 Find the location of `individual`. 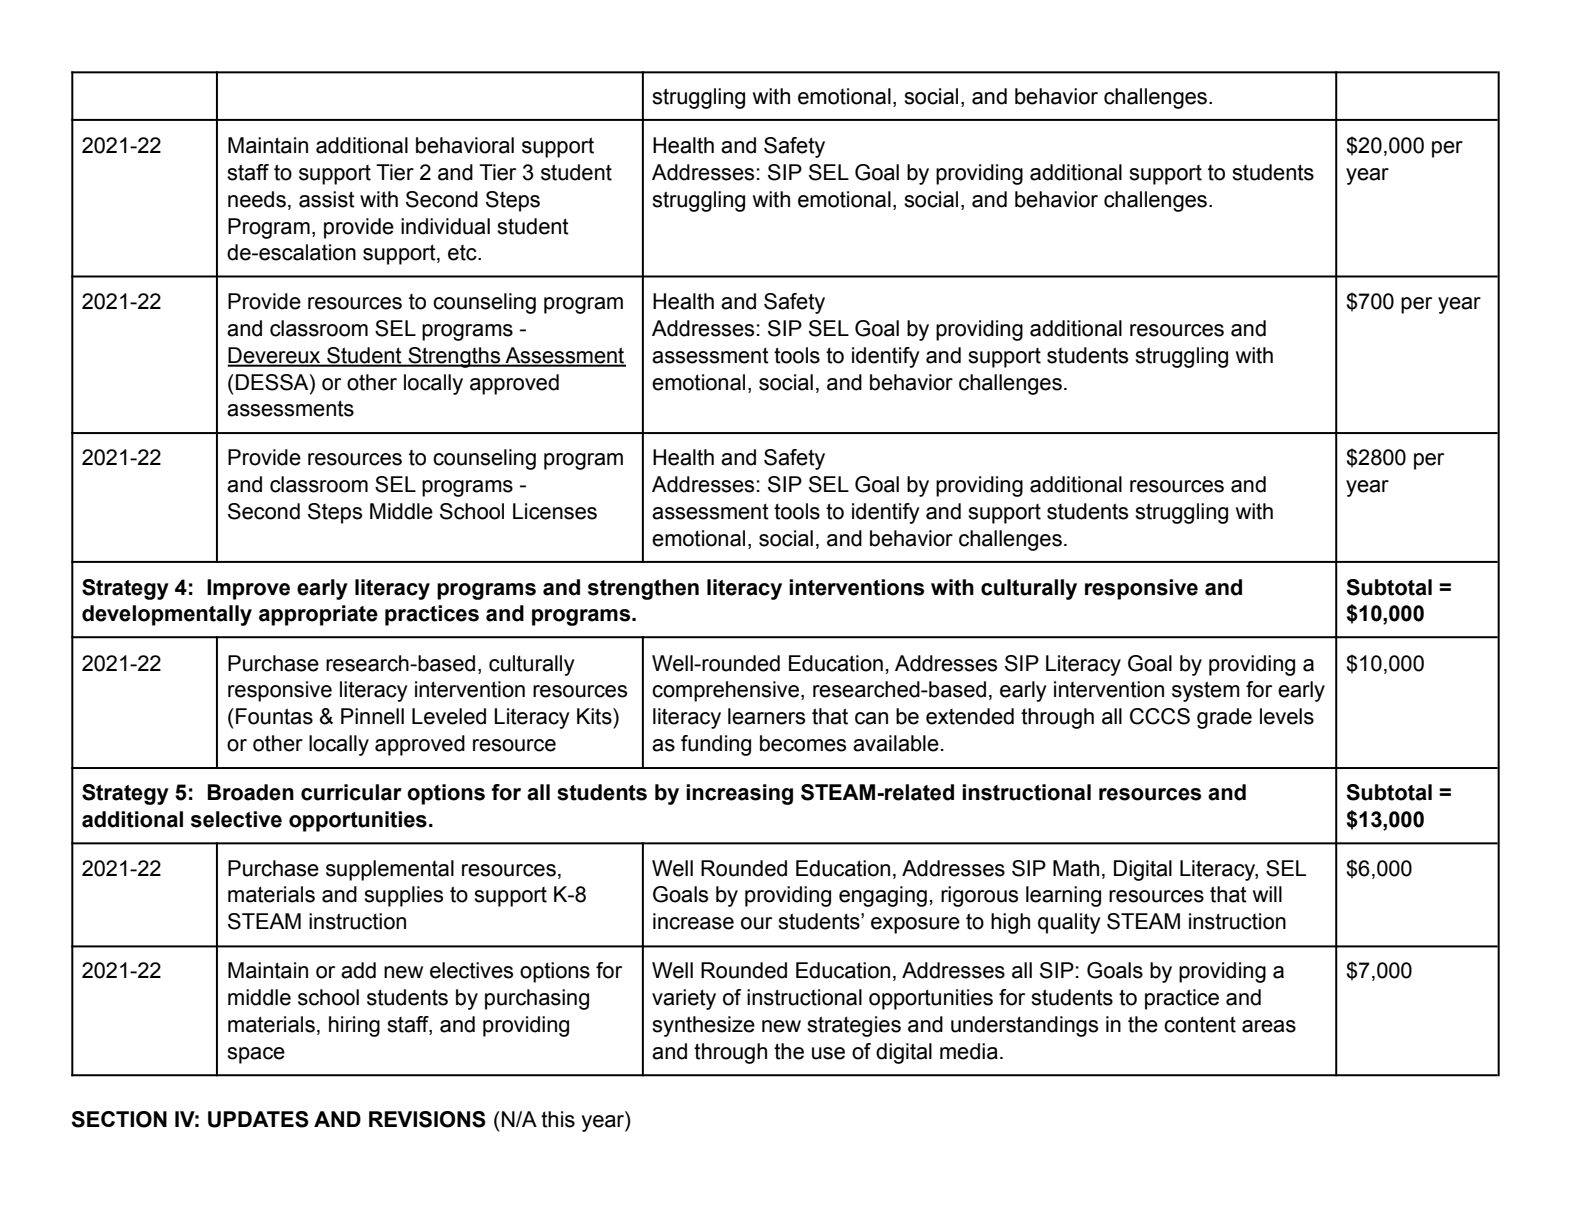

individual is located at coordinates (445, 226).
